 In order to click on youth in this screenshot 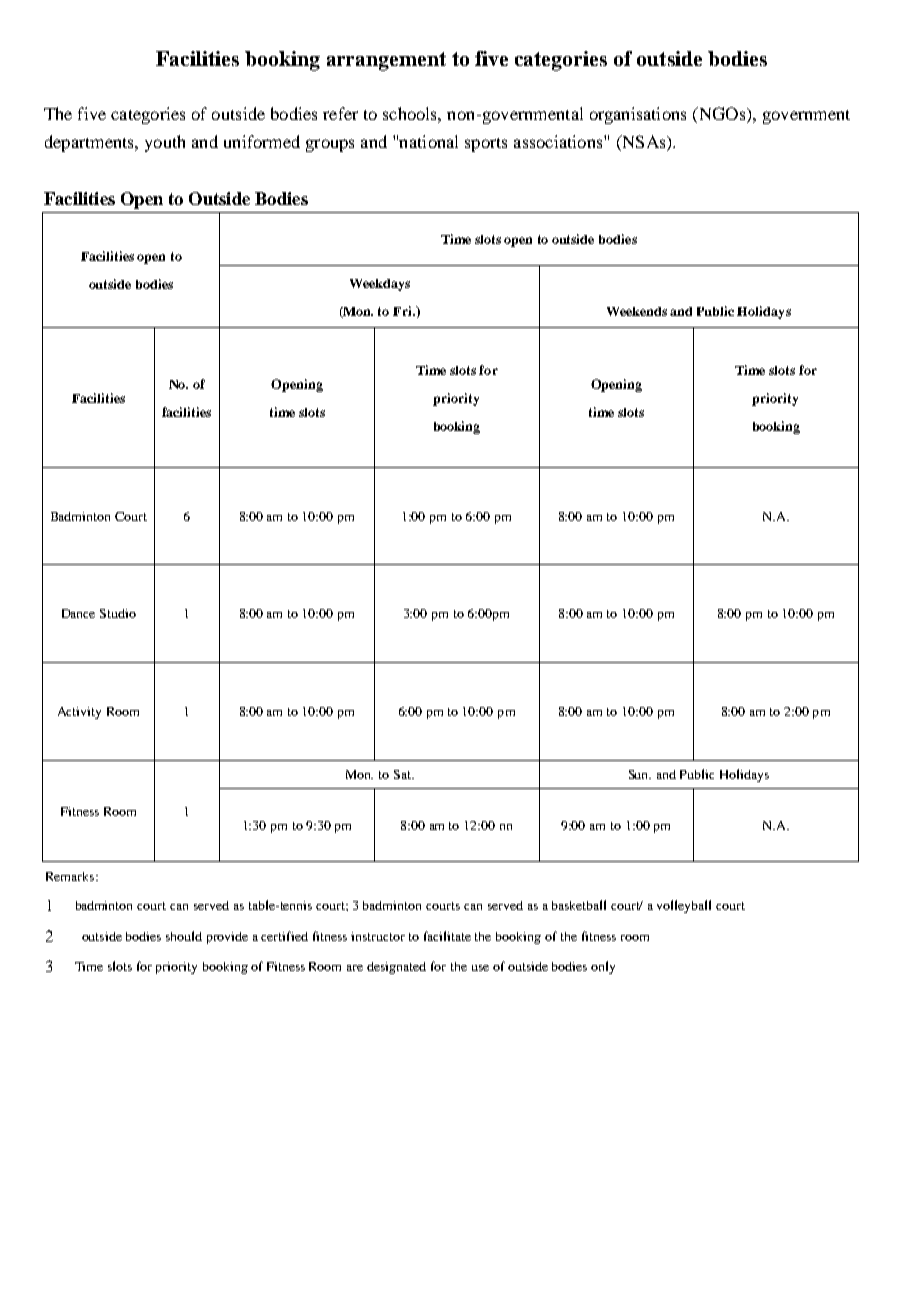, I will do `click(165, 143)`.
